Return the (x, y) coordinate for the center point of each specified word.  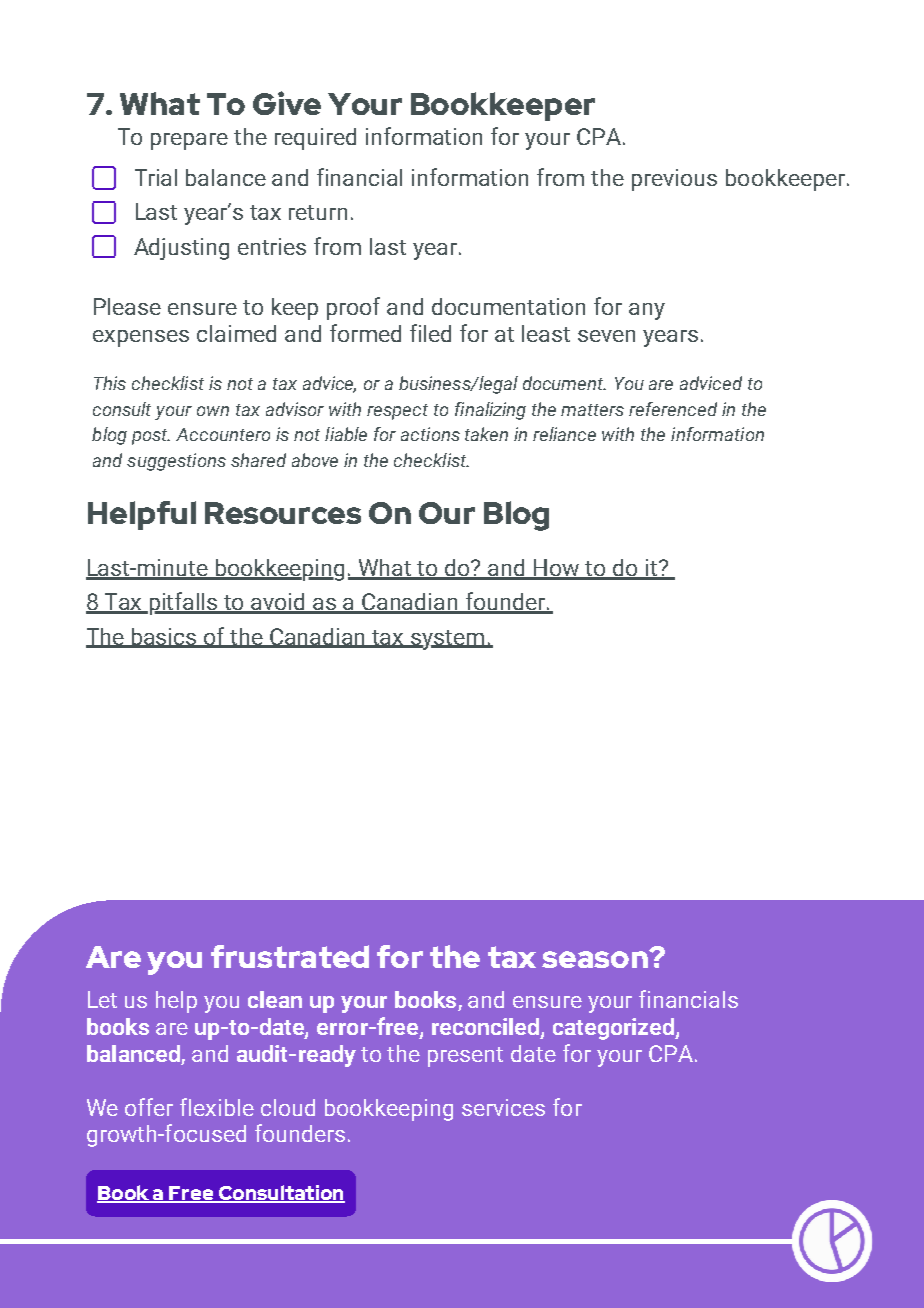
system (448, 640)
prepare (189, 141)
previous (674, 180)
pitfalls (185, 603)
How (557, 569)
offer (149, 1107)
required (315, 139)
